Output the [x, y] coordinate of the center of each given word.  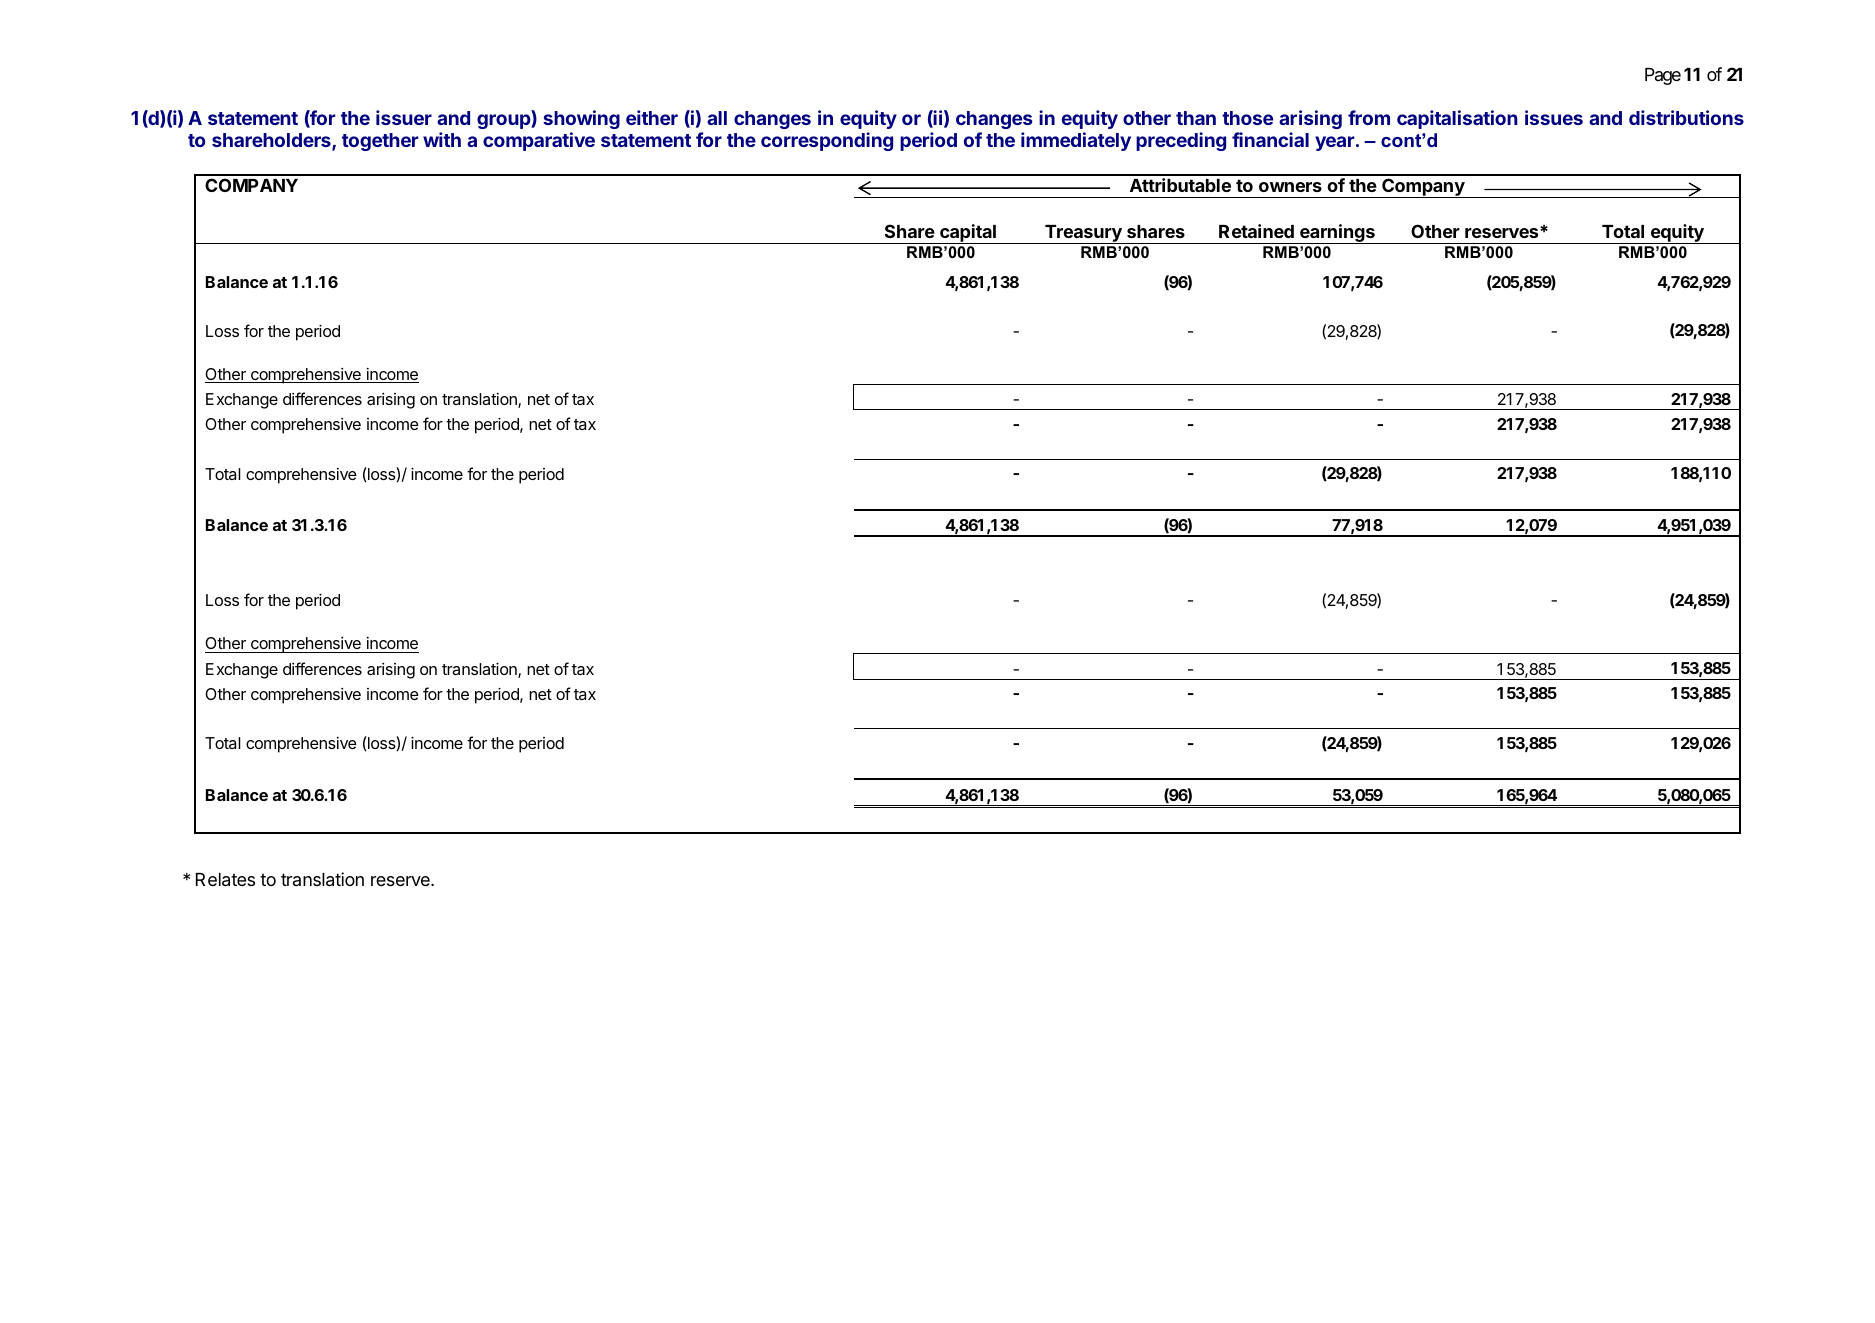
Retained [1256, 231]
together [380, 142]
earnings [1337, 234]
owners [1290, 187]
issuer [404, 117]
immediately [1076, 141]
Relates [225, 880]
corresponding [827, 141]
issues [1554, 117]
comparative [539, 141]
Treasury [1083, 234]
